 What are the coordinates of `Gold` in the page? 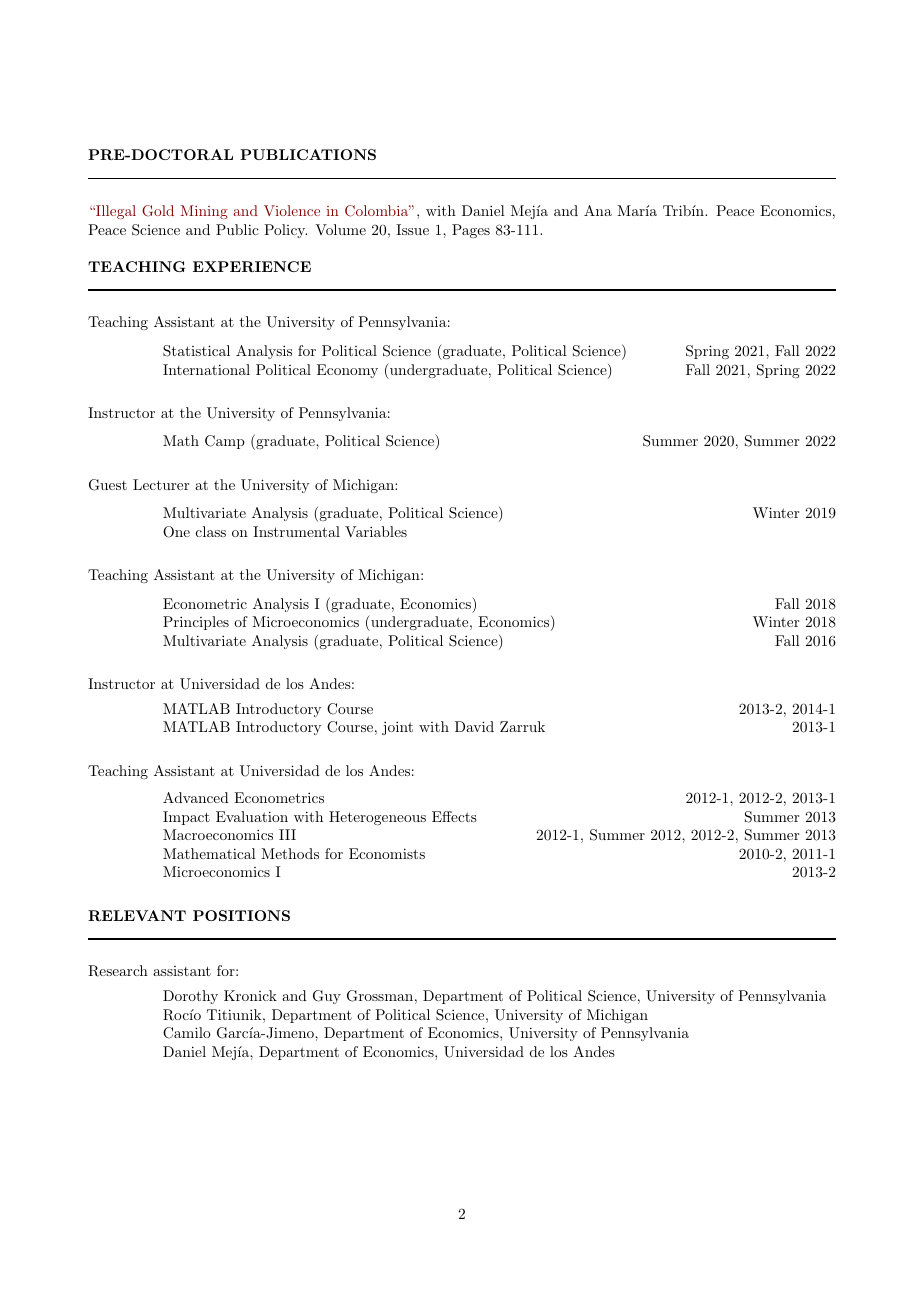 It's located at (158, 211).
